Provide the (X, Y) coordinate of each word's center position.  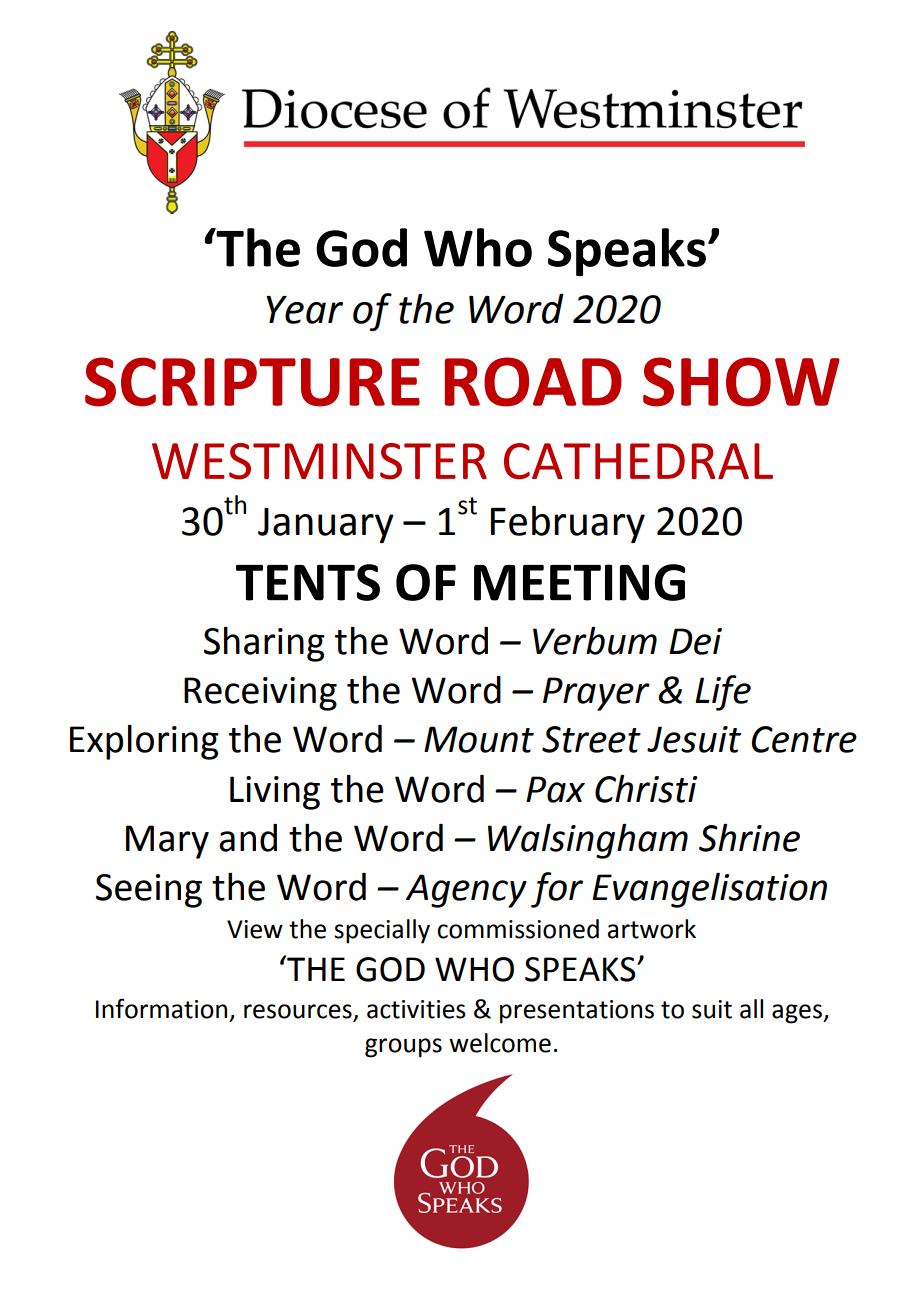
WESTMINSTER (319, 461)
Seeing (149, 891)
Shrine (749, 837)
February (568, 524)
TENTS (308, 582)
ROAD (533, 382)
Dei (695, 641)
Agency (466, 891)
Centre (804, 739)
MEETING (579, 582)
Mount (479, 739)
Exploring (144, 742)
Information (161, 1008)
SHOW (741, 382)
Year (304, 310)
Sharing (264, 644)
